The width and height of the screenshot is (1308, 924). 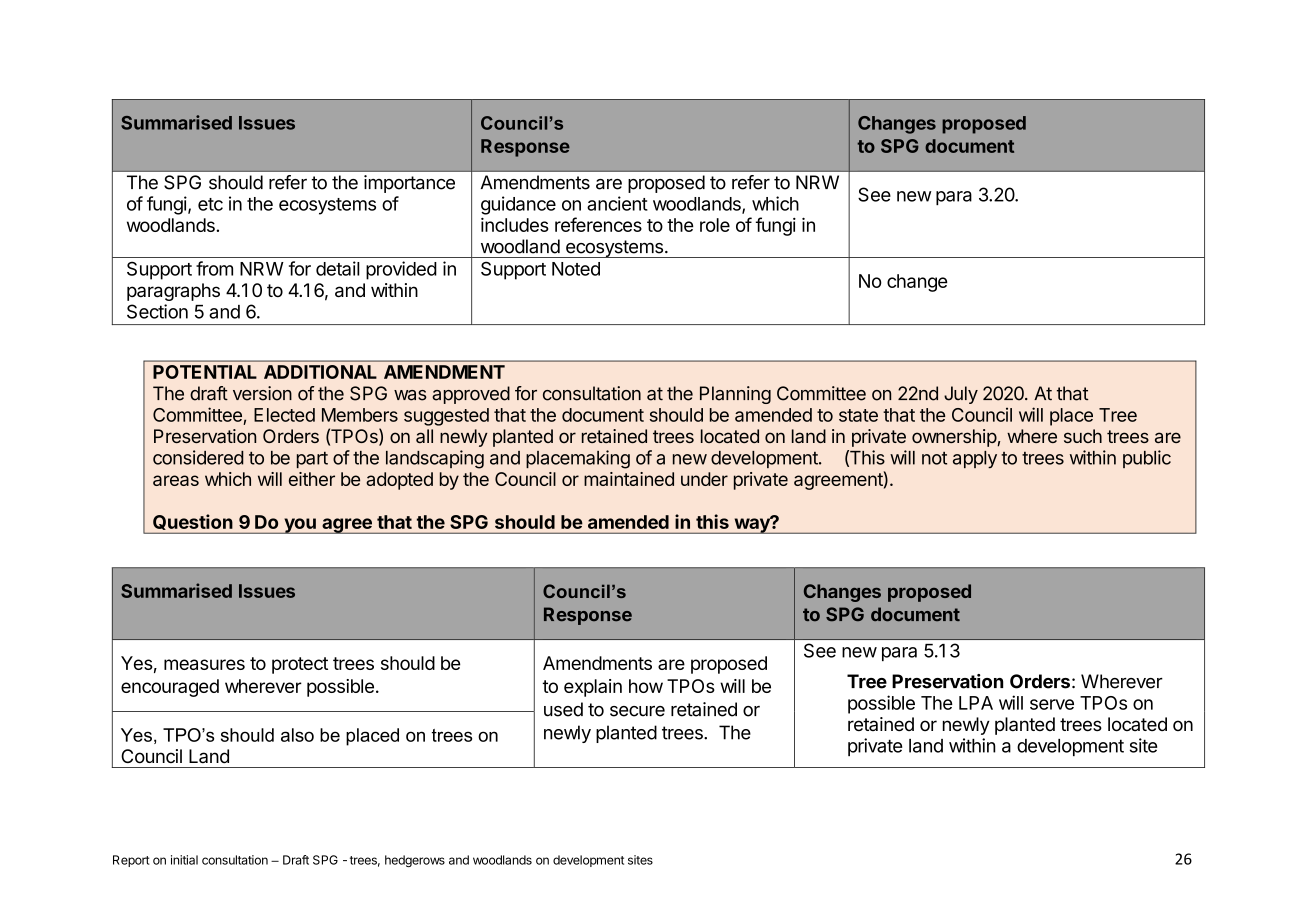 What do you see at coordinates (210, 204) in the screenshot?
I see `etc` at bounding box center [210, 204].
